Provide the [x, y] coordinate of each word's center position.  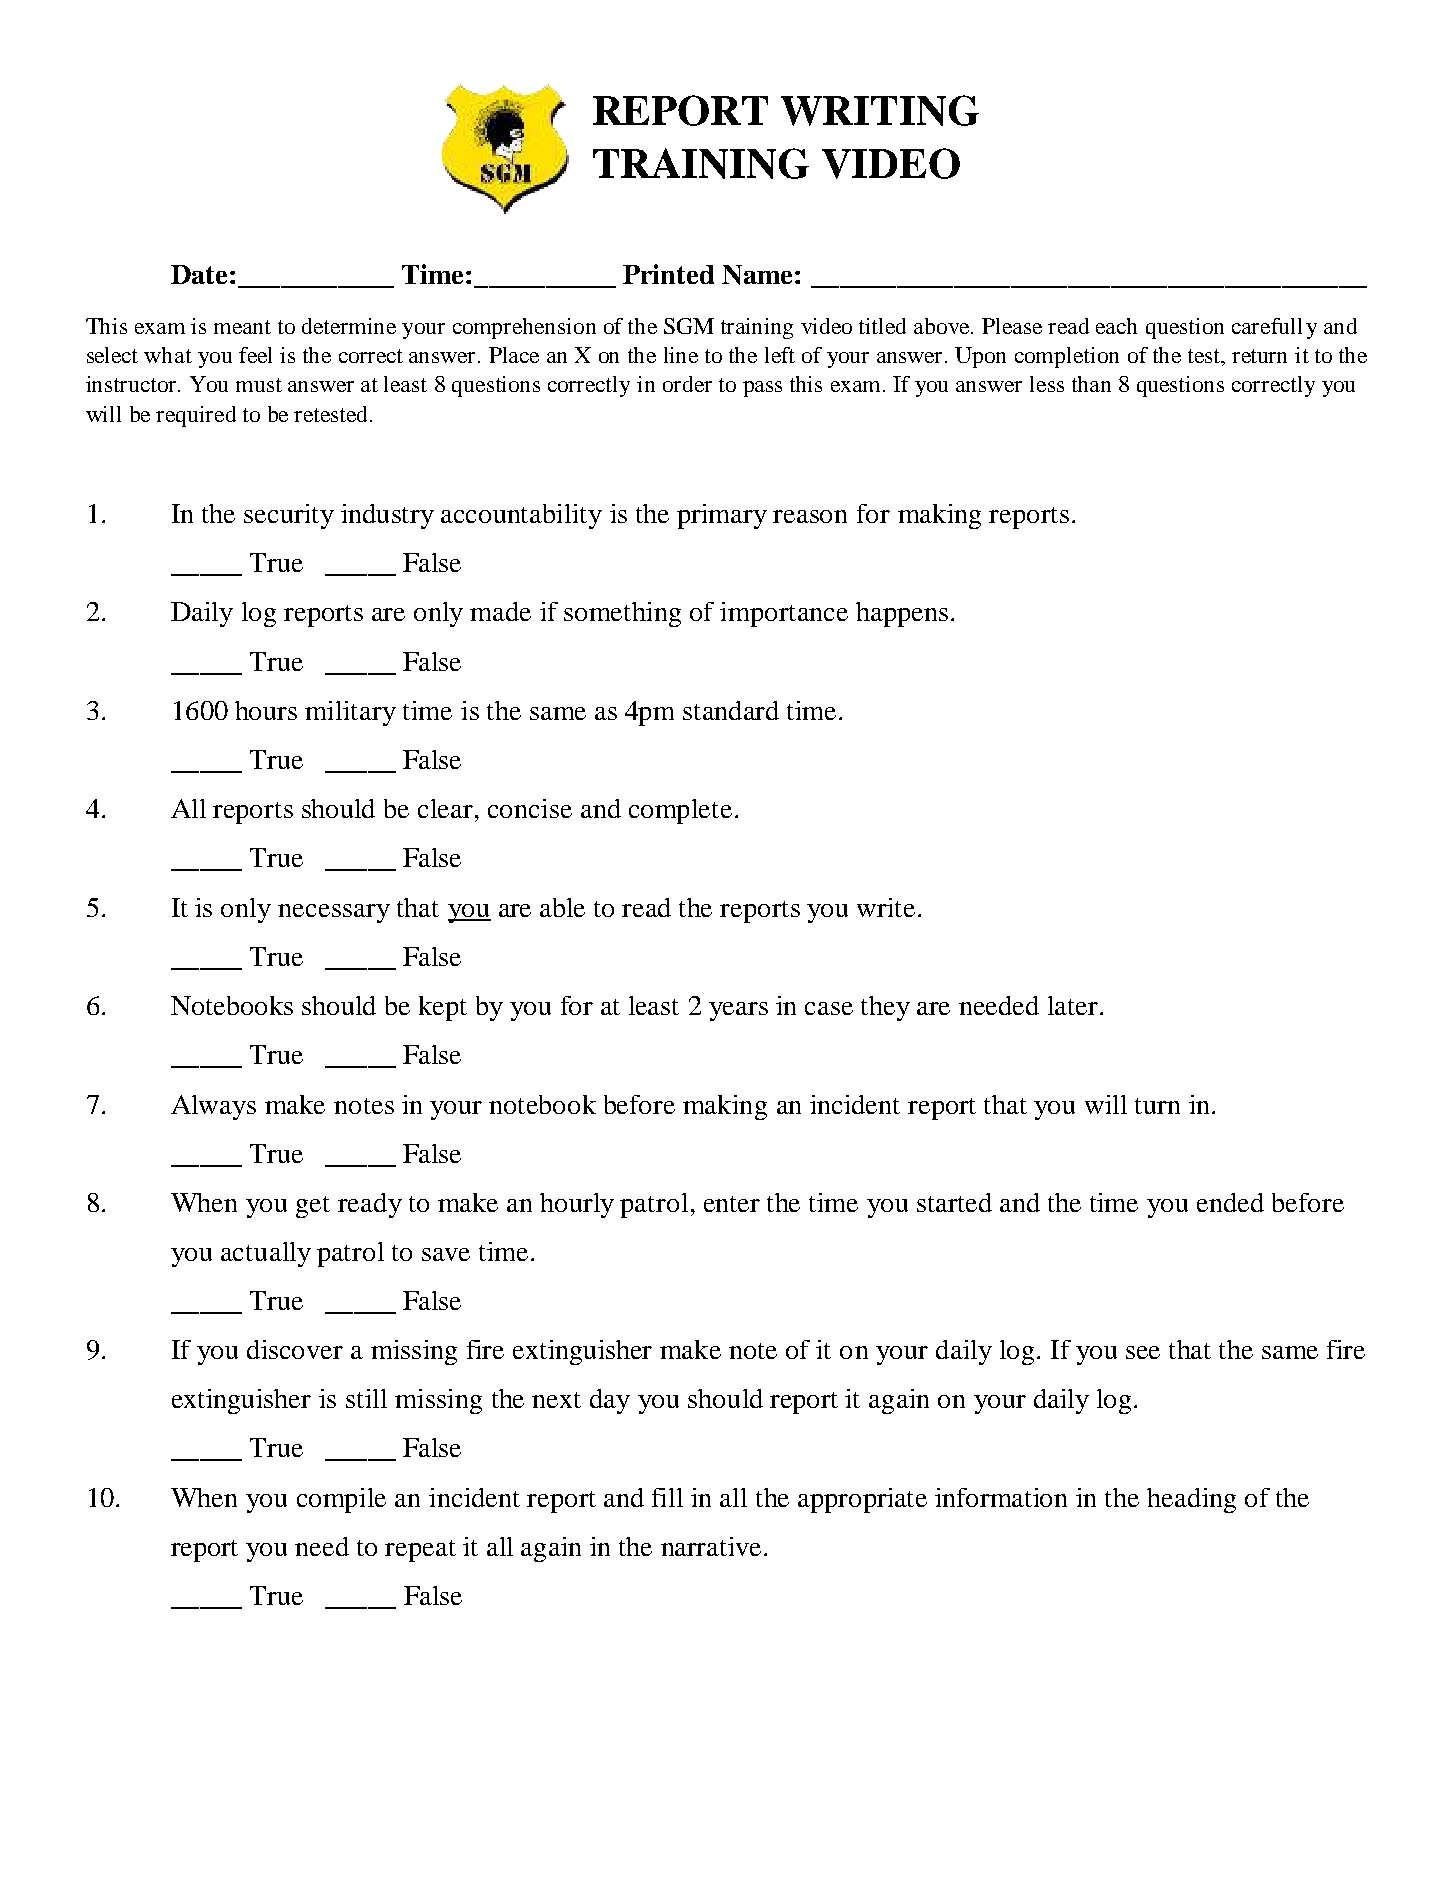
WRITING [880, 110]
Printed [668, 274]
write [886, 907]
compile [341, 1500]
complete [680, 811]
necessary [334, 913]
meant [242, 327]
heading [1191, 1500]
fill [667, 1497]
